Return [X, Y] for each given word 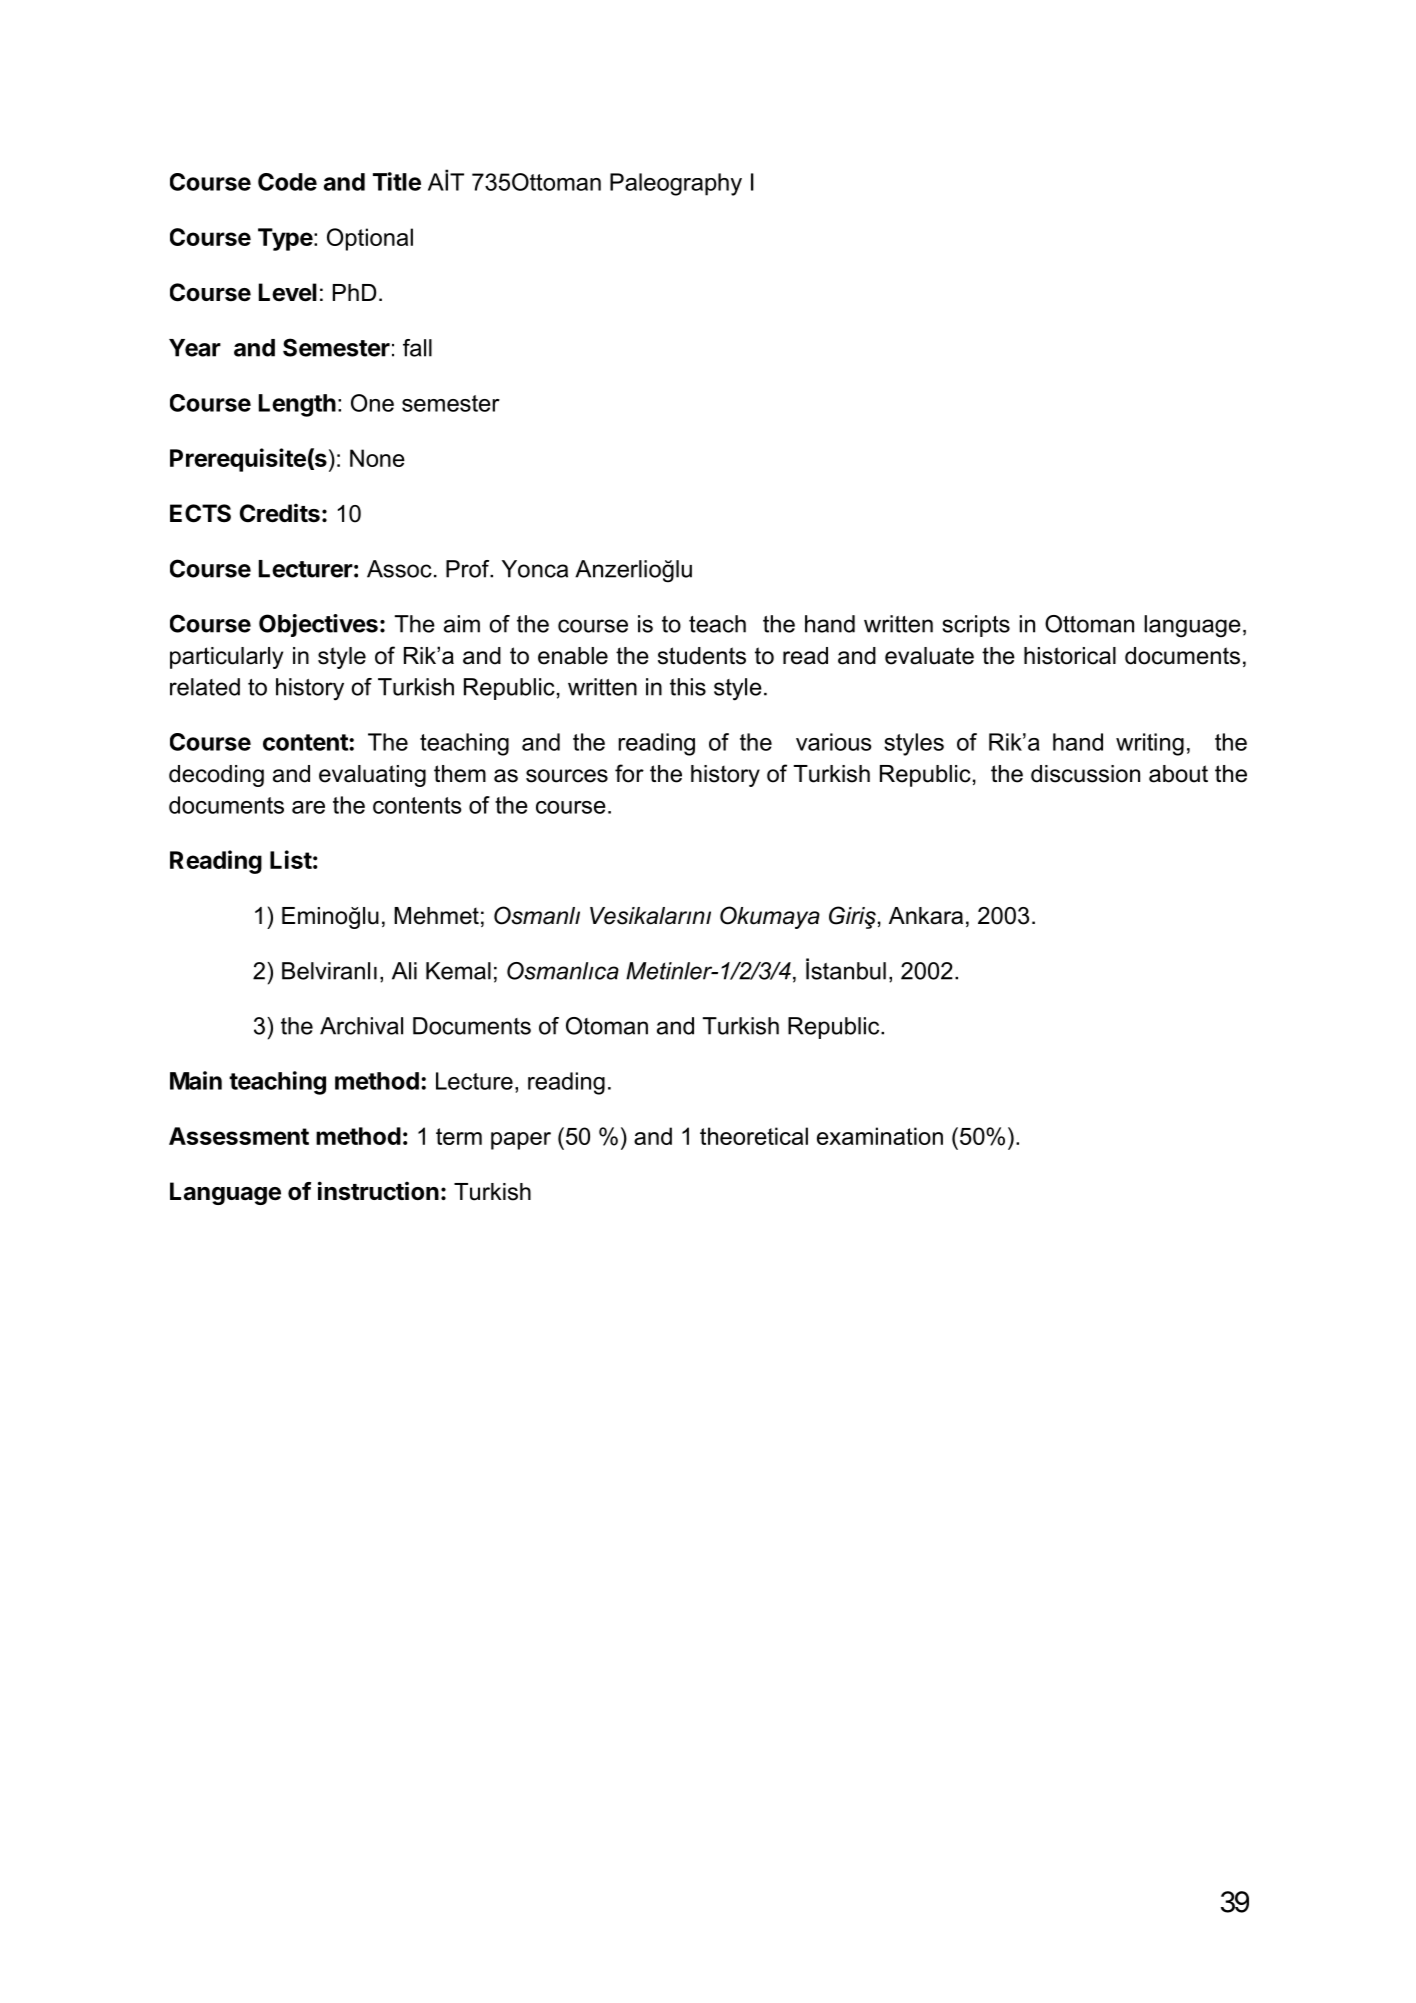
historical [1070, 656]
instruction [378, 1191]
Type [285, 239]
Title [397, 181]
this [688, 687]
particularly [226, 658]
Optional [370, 239]
